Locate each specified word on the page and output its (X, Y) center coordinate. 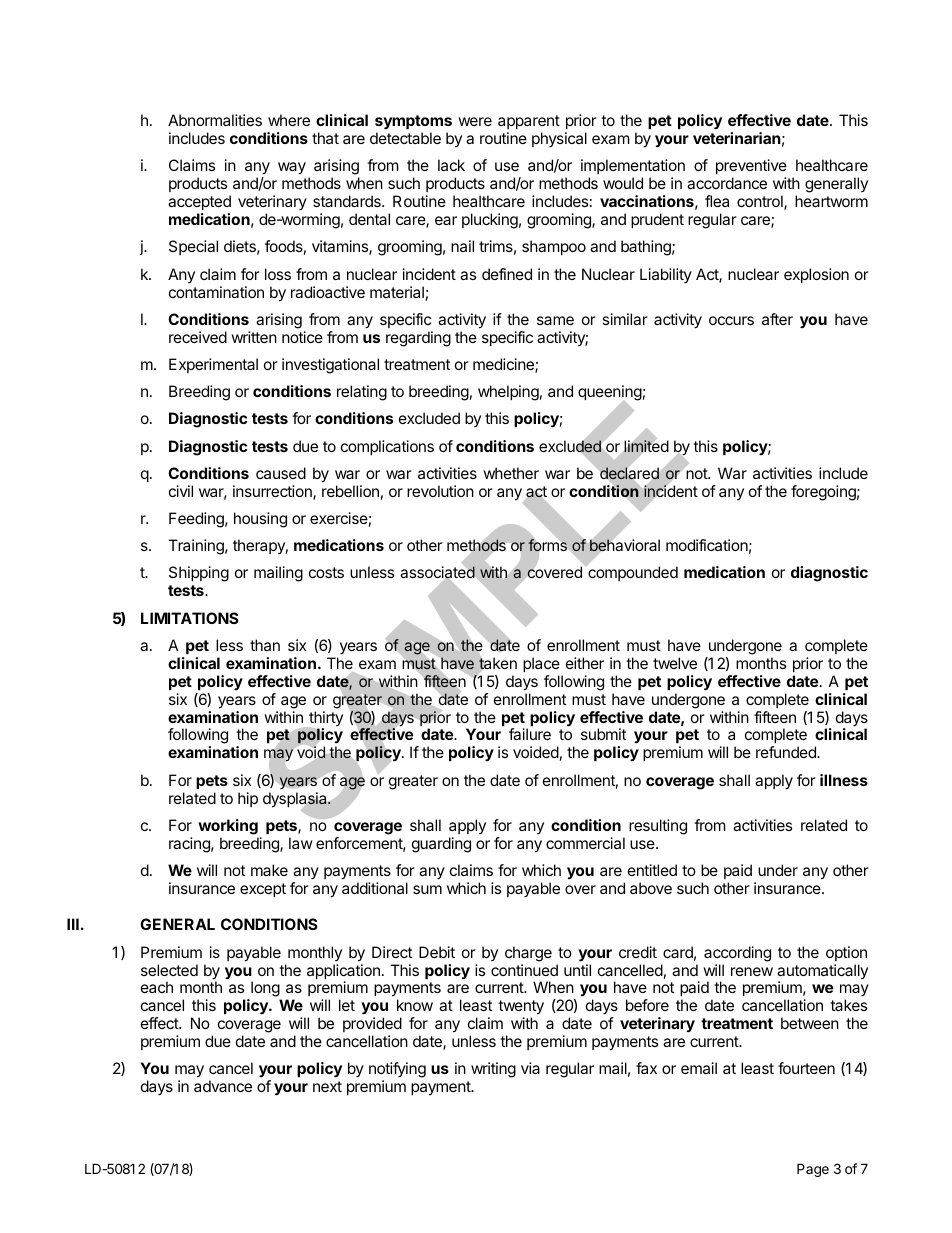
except (263, 890)
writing (493, 1070)
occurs (731, 320)
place (541, 664)
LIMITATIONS (190, 618)
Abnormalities (215, 120)
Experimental (213, 365)
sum (427, 889)
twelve (675, 663)
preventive (751, 168)
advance (223, 1086)
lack (451, 165)
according (737, 954)
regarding (418, 339)
